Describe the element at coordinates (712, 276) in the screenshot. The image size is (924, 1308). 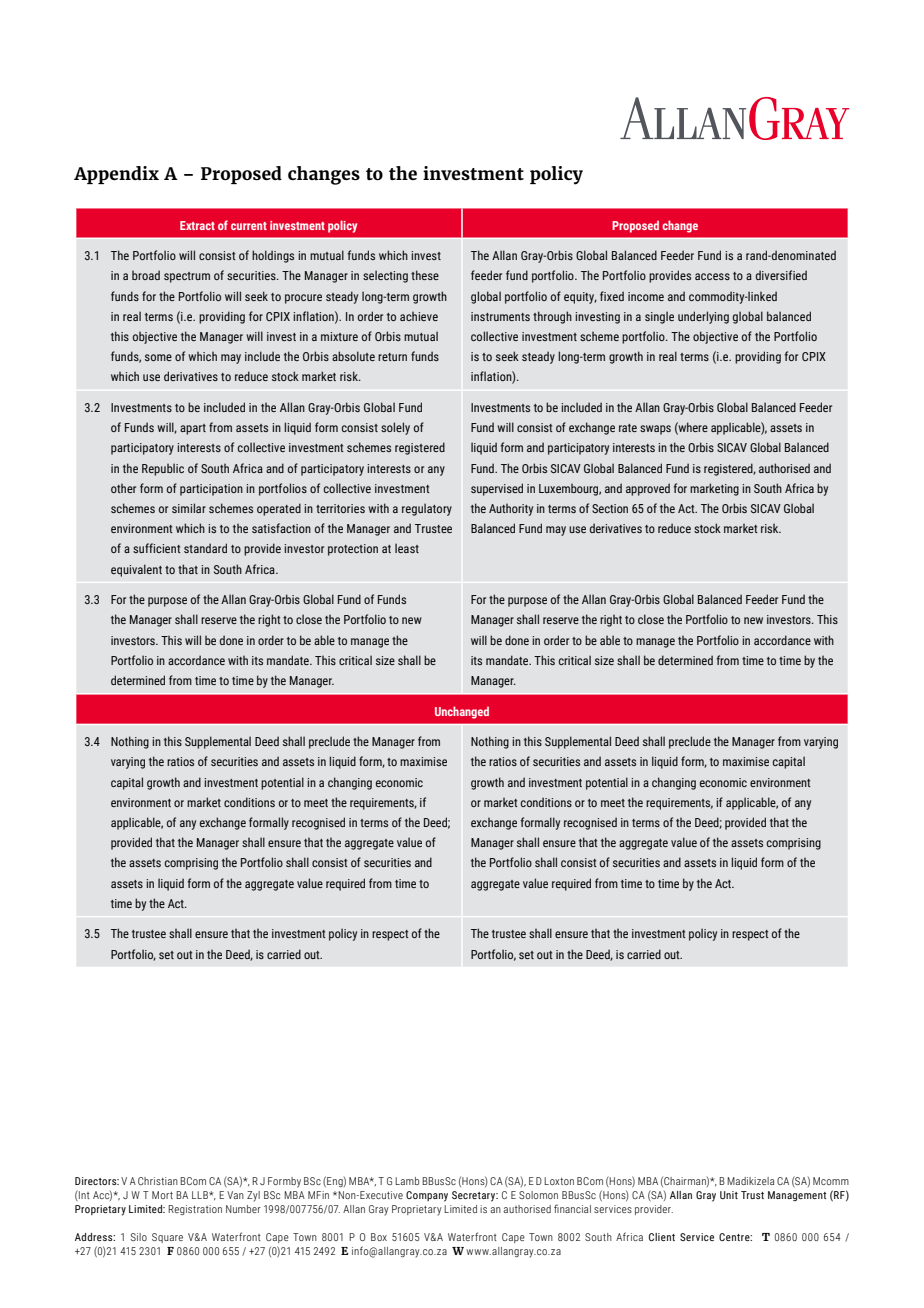
I see `access` at that location.
